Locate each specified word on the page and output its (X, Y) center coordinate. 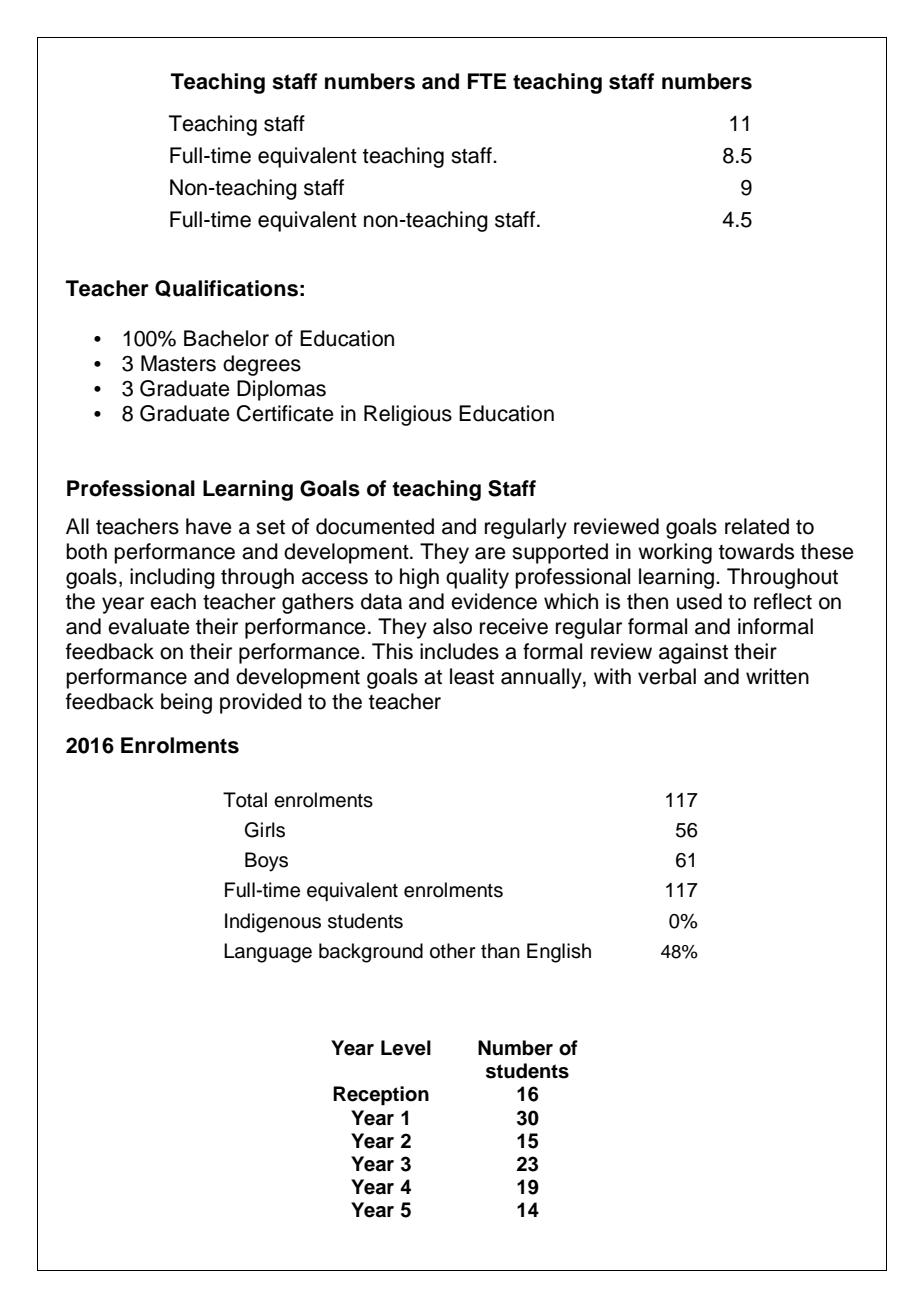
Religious (408, 415)
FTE (487, 81)
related (757, 526)
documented (375, 526)
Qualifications (226, 288)
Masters (178, 363)
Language (268, 953)
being (186, 703)
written (777, 676)
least (472, 676)
